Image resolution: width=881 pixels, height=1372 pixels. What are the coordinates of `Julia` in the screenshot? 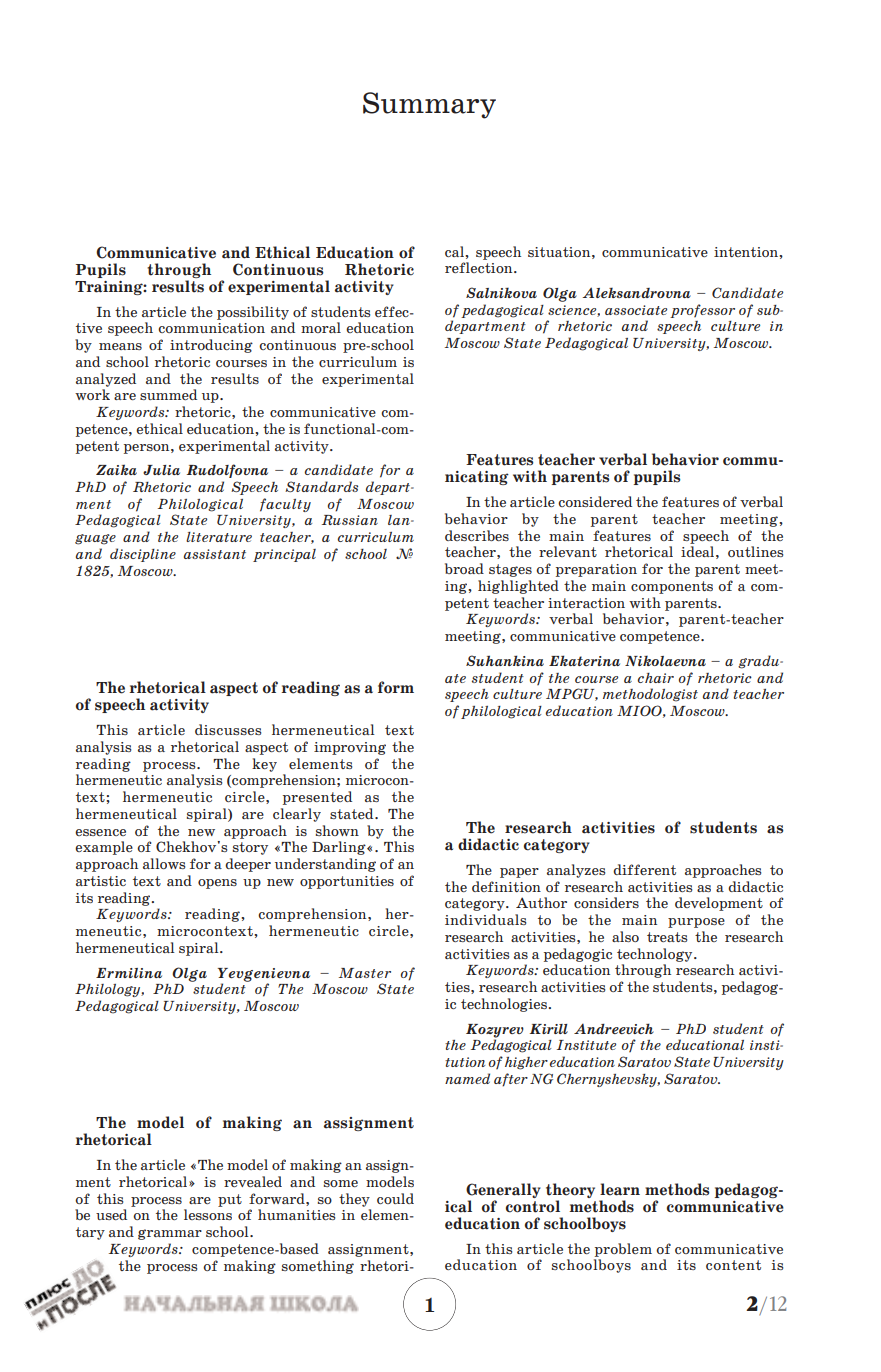 It's located at (161, 470).
